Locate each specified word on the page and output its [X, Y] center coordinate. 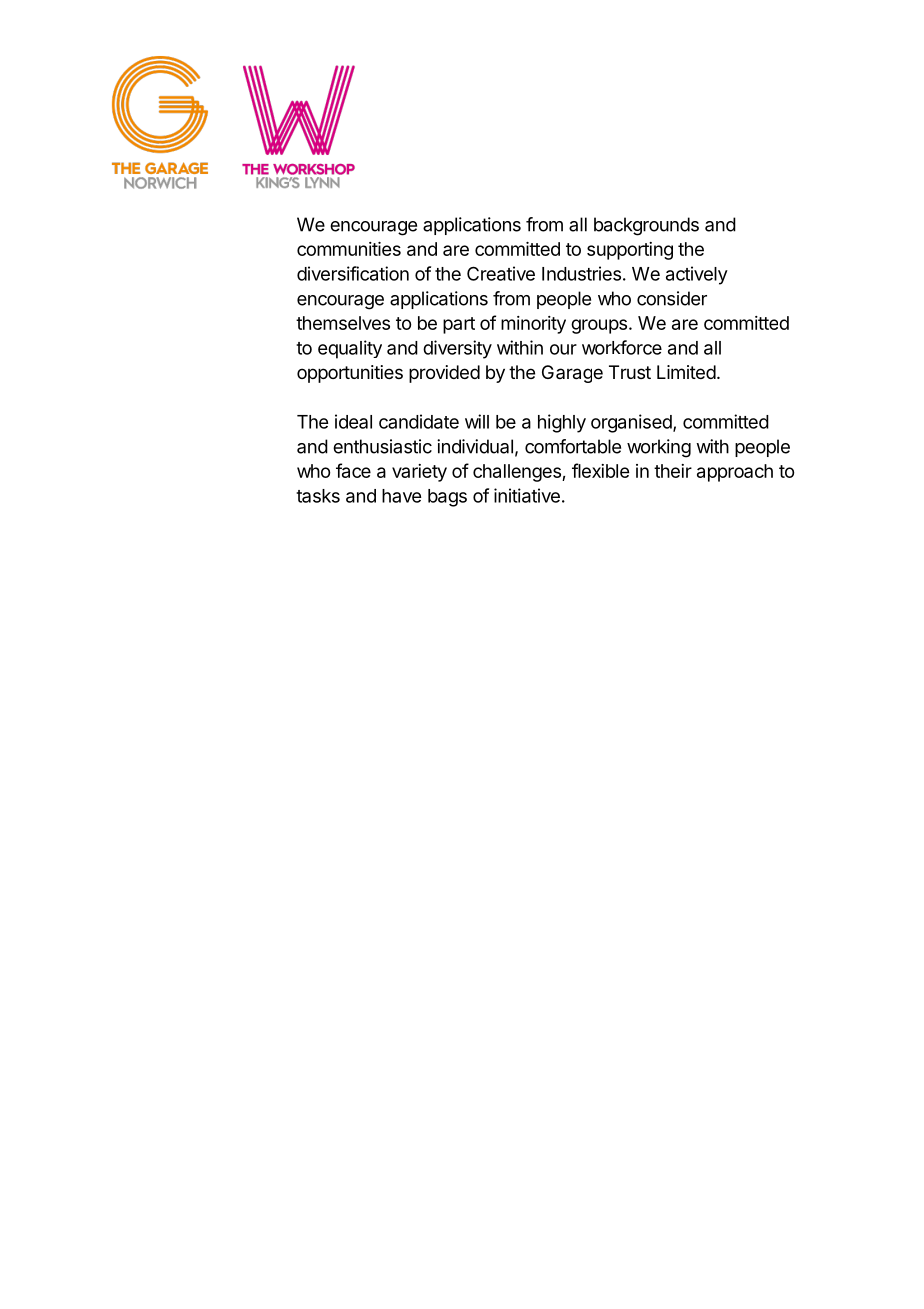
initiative [527, 495]
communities [349, 249]
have [401, 496]
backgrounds [646, 226]
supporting [630, 251]
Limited [686, 372]
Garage [572, 374]
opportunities [350, 374]
